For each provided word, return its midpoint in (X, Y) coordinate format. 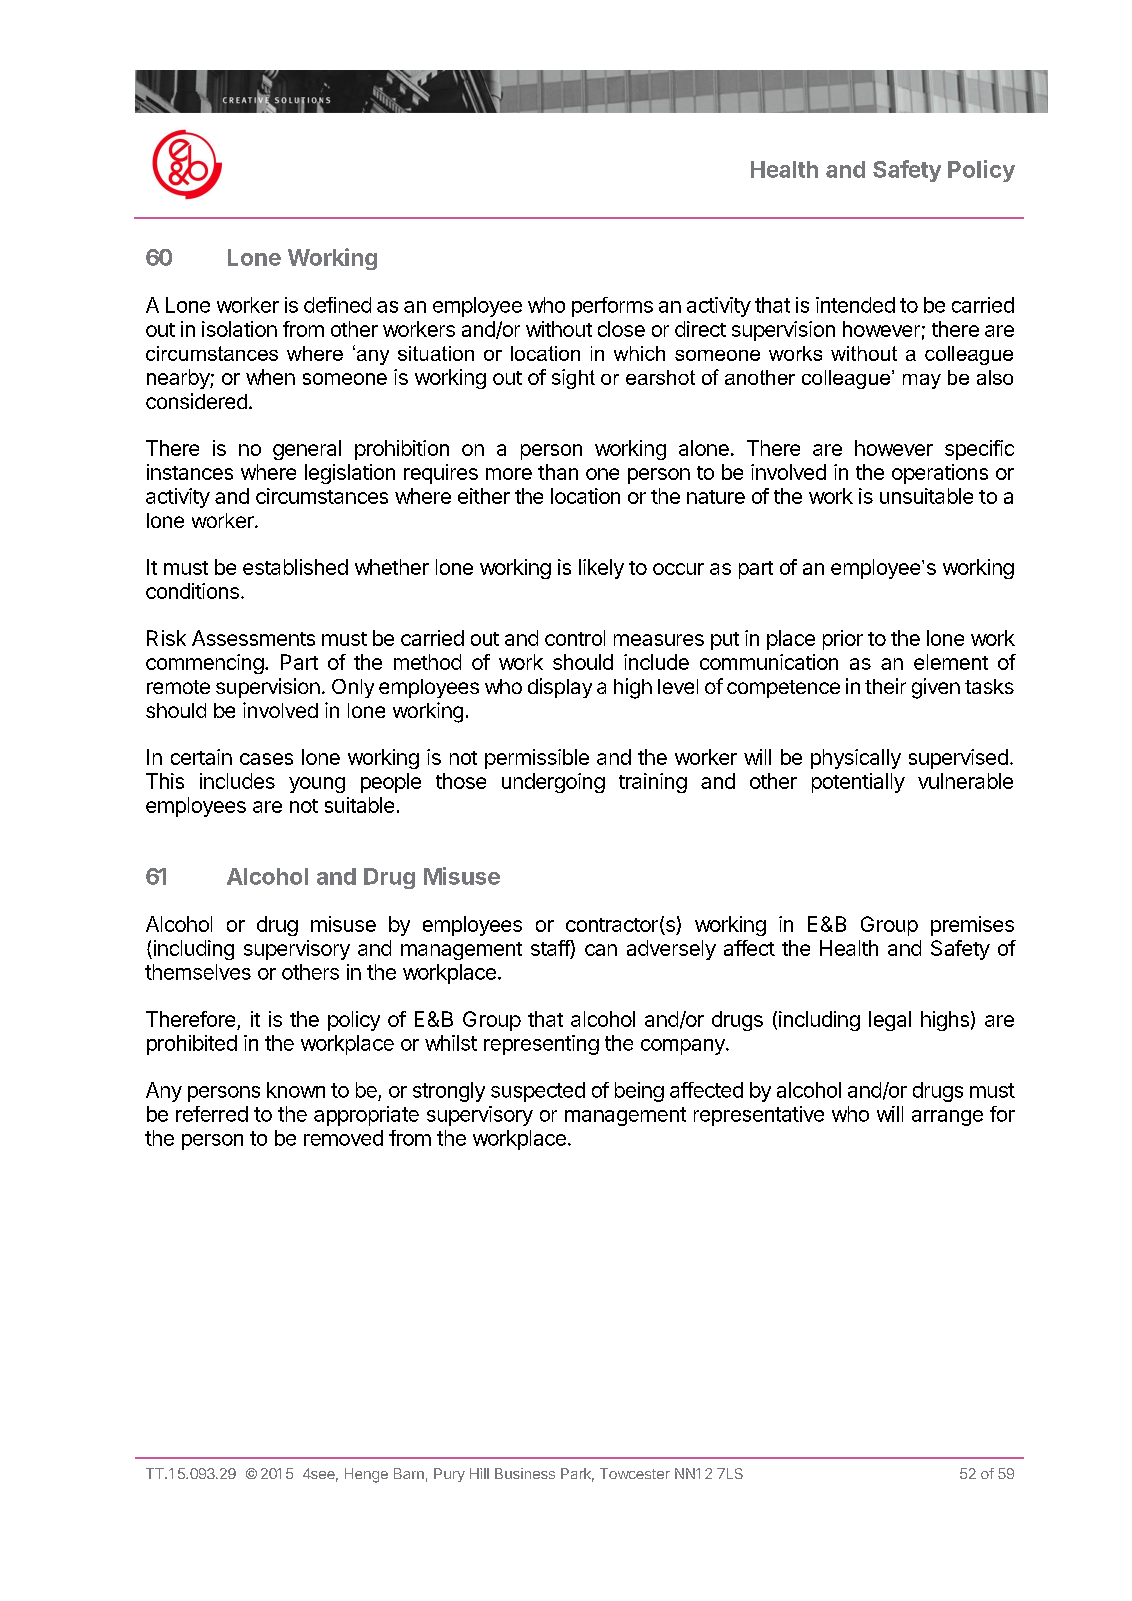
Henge (366, 1475)
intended (855, 305)
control (575, 638)
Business (525, 1473)
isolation (239, 329)
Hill (479, 1473)
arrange (947, 1118)
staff (551, 948)
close (621, 329)
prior (843, 640)
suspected (538, 1092)
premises (972, 926)
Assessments (253, 638)
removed (343, 1138)
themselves (198, 972)
